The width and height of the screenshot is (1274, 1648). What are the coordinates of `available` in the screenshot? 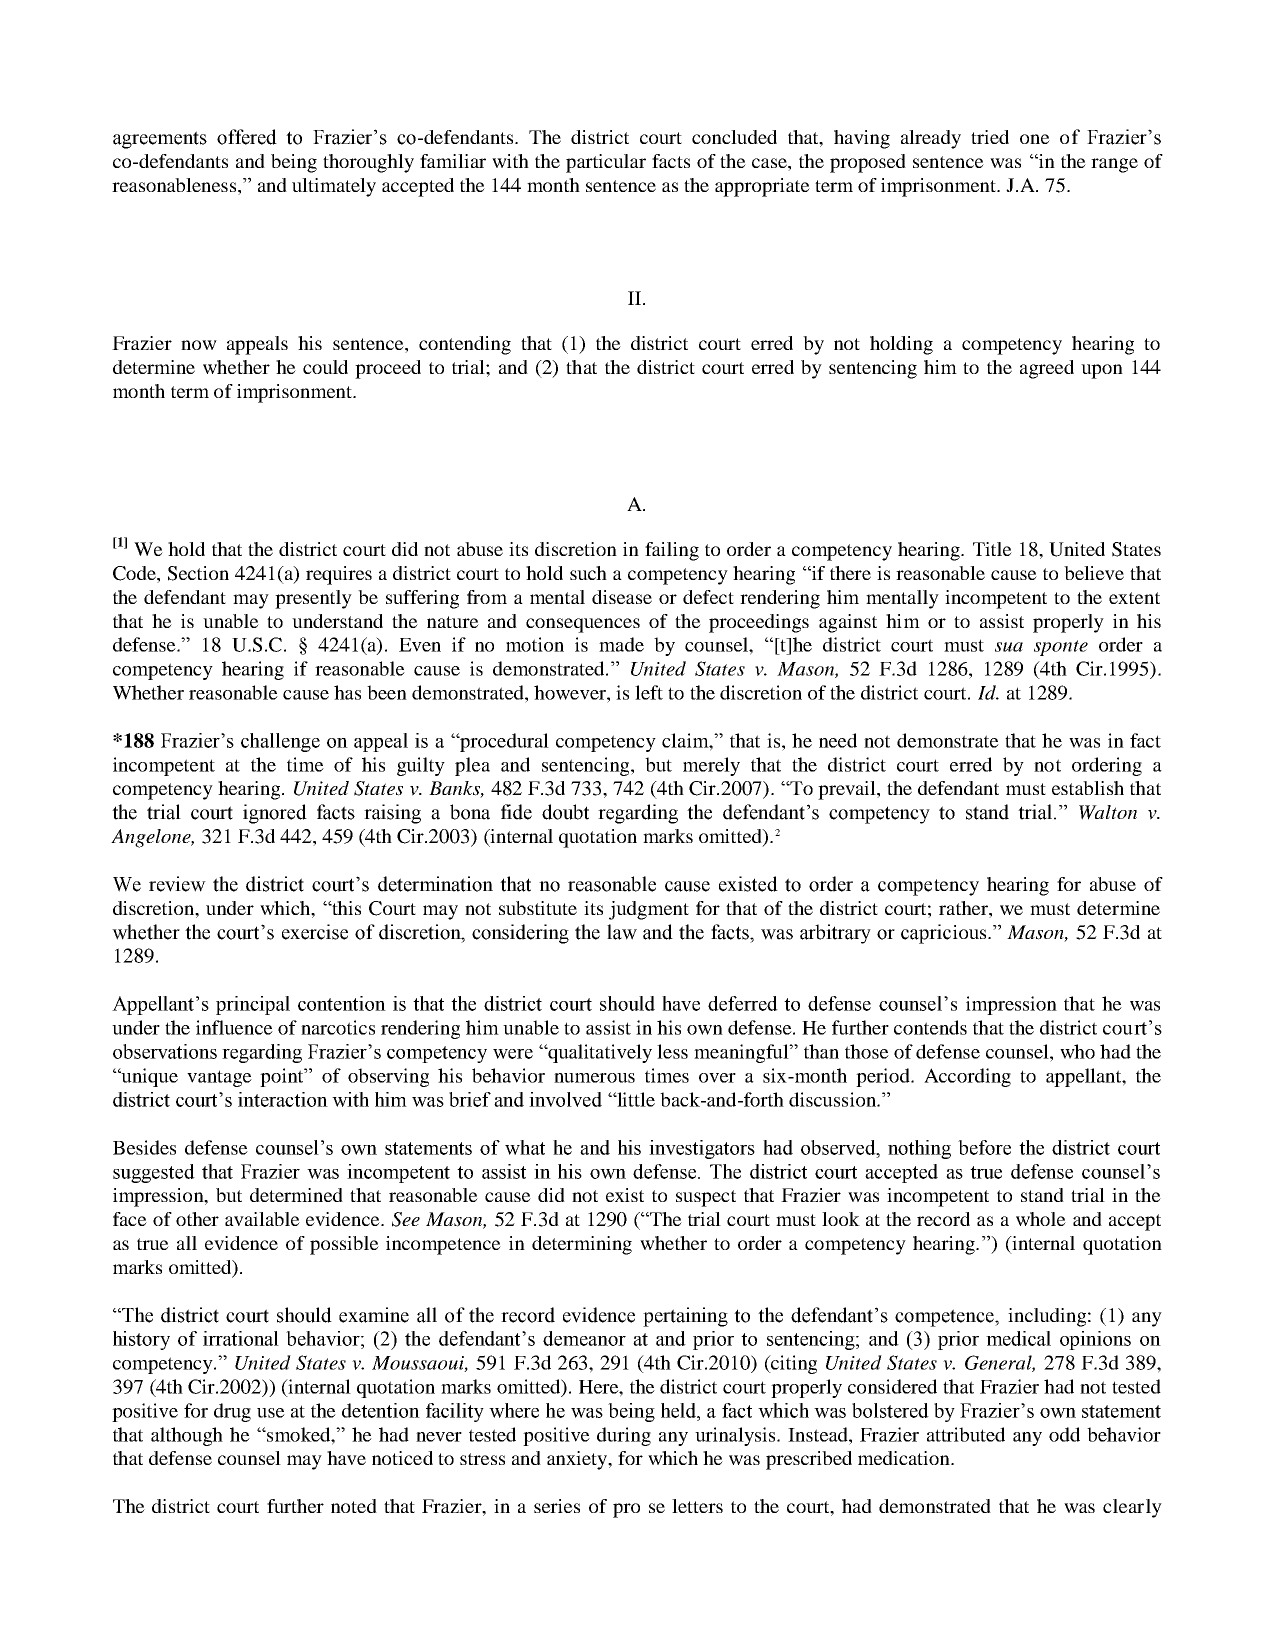 It's located at (262, 1219).
